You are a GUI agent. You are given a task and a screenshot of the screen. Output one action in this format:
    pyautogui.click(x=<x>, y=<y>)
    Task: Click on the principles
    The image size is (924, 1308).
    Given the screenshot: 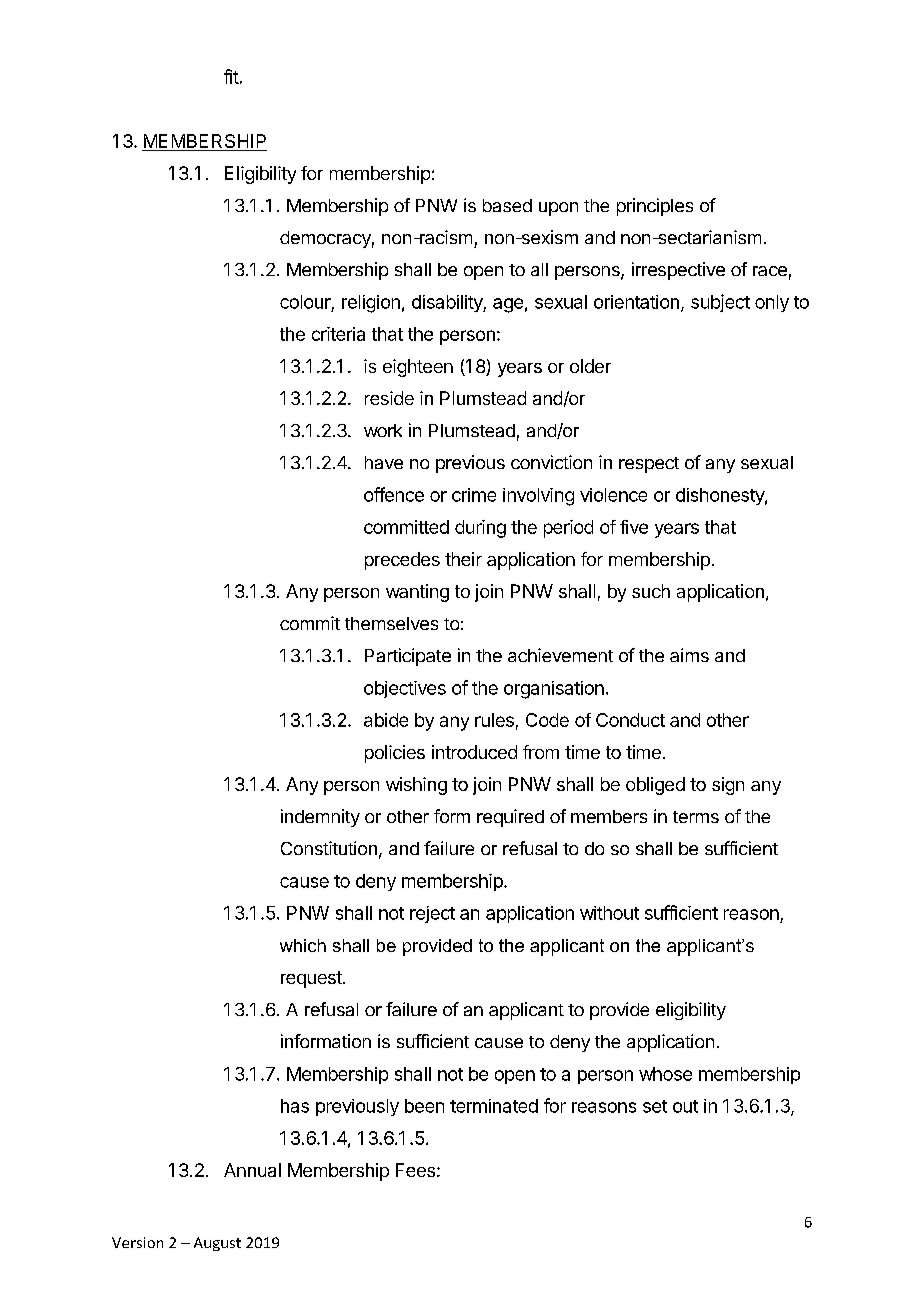 What is the action you would take?
    pyautogui.click(x=655, y=207)
